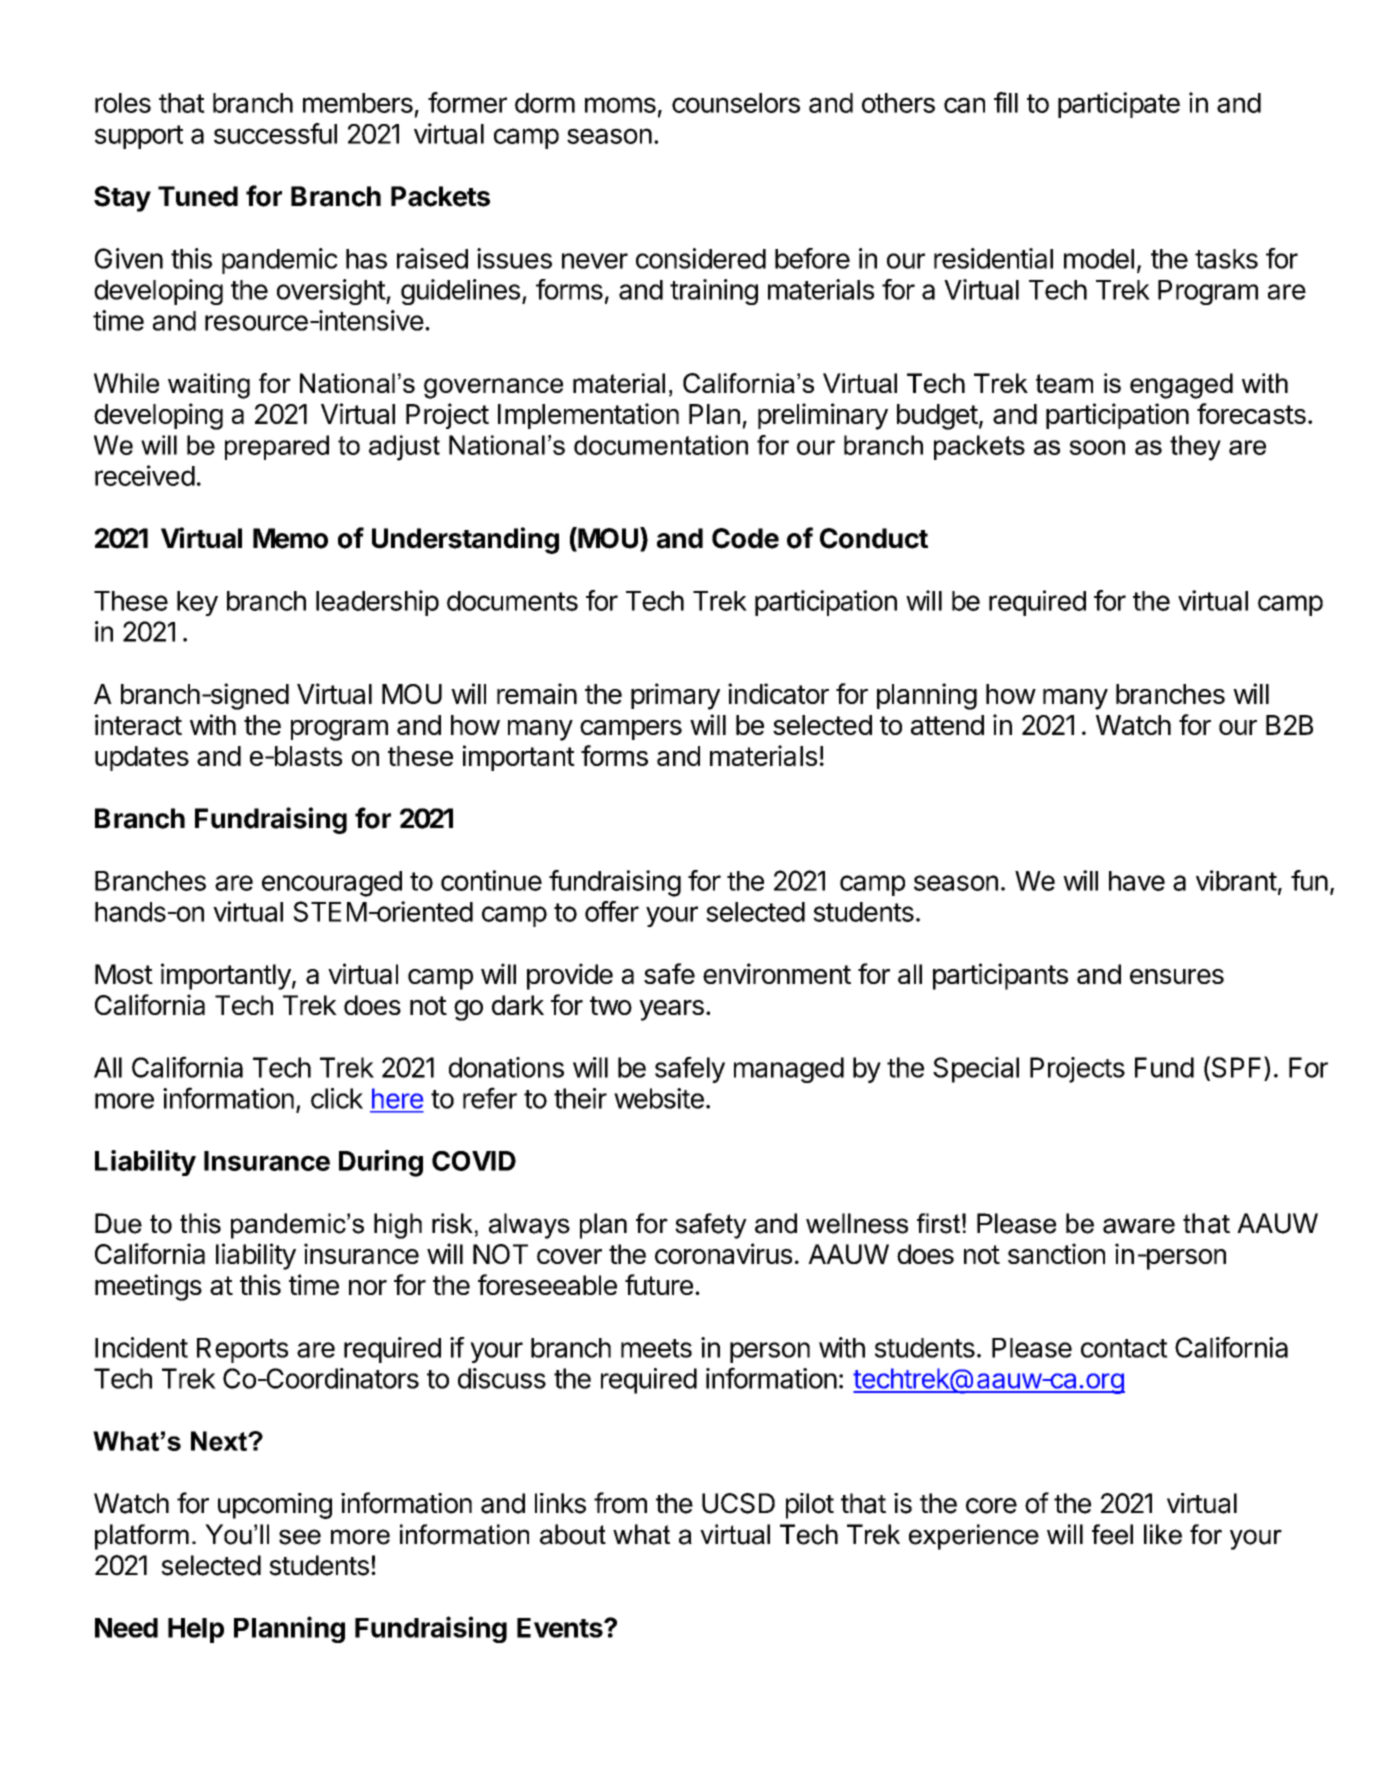 The width and height of the page is (1373, 1777). What do you see at coordinates (1119, 105) in the page?
I see `participate` at bounding box center [1119, 105].
